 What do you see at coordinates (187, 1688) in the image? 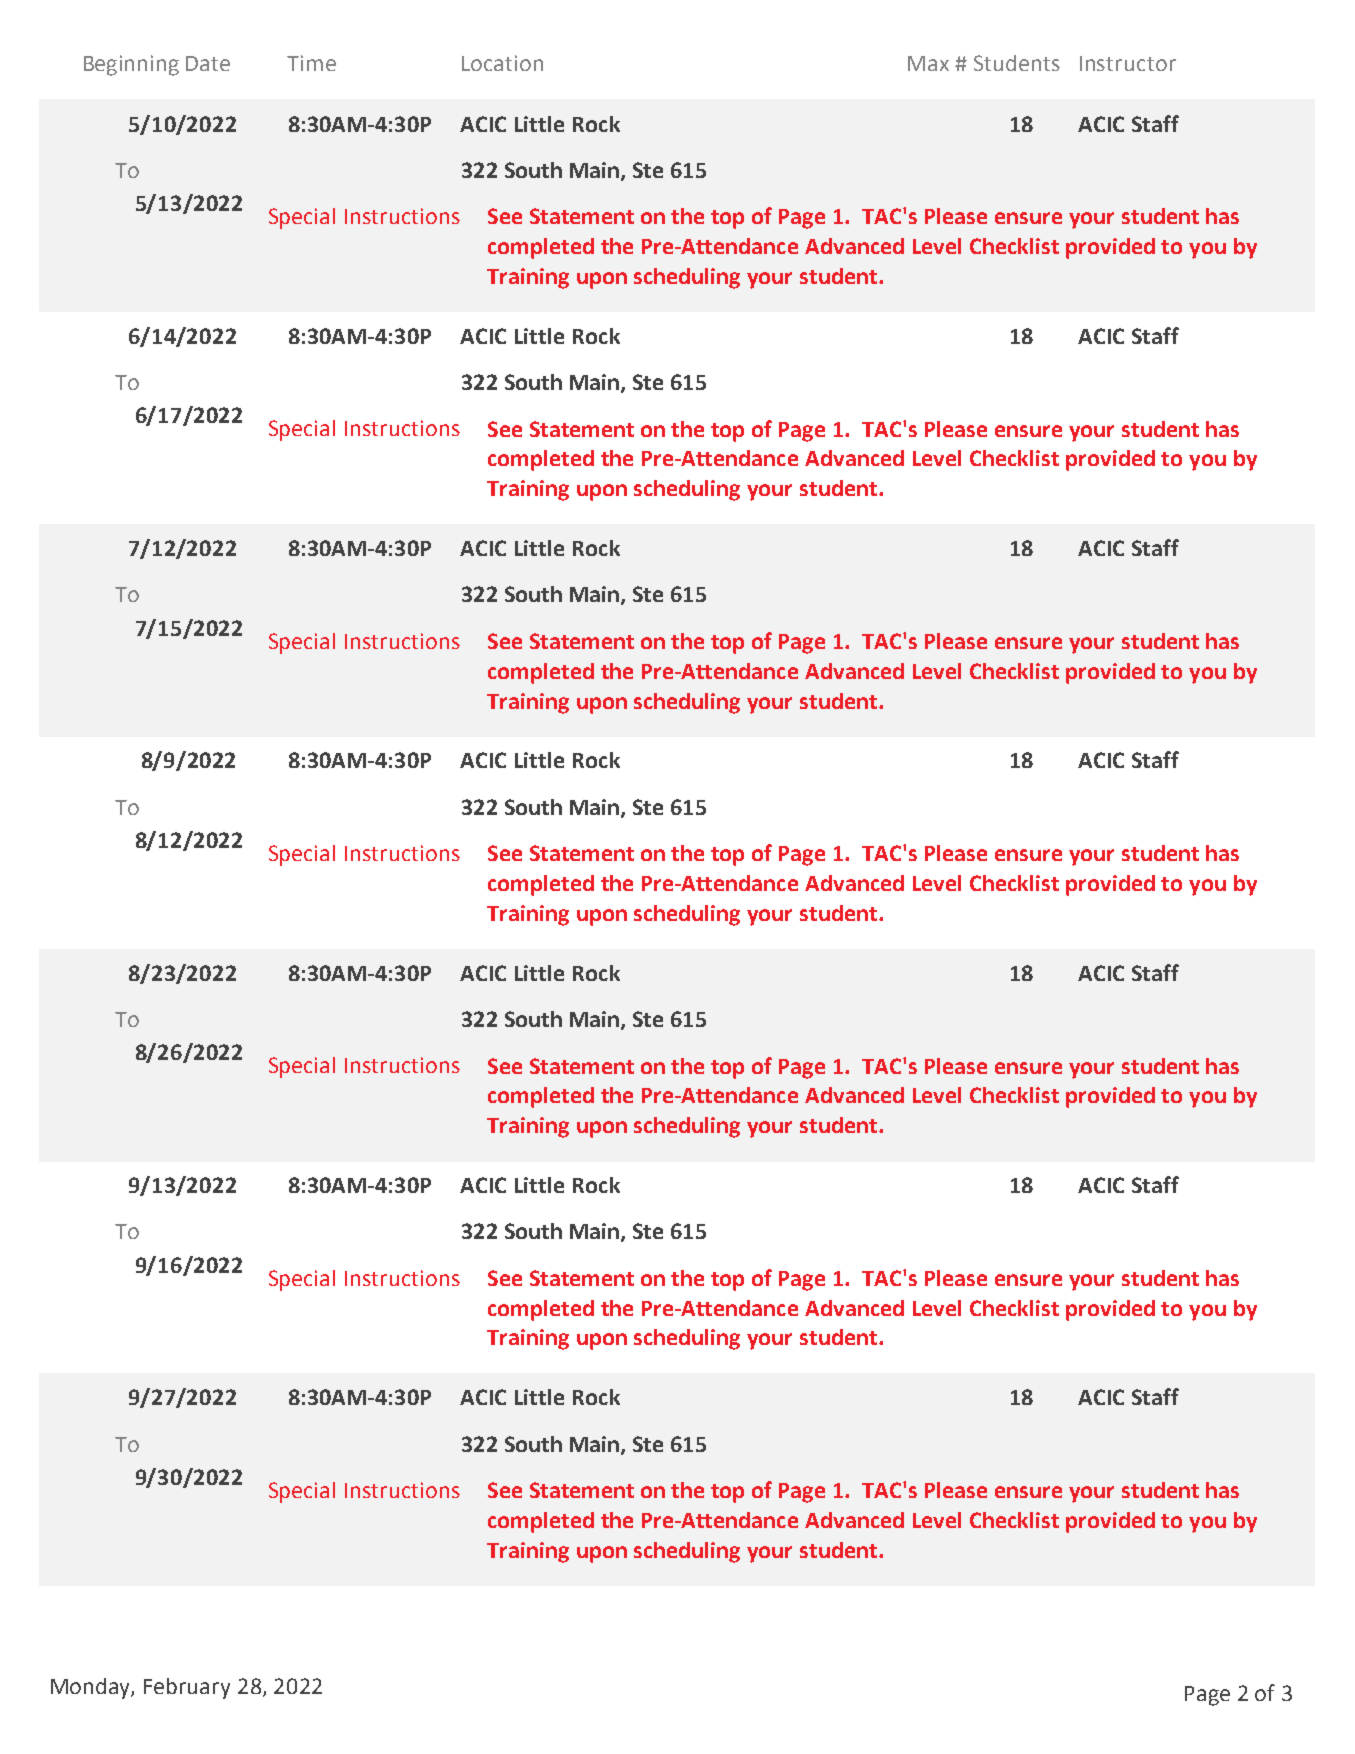
I see `February` at bounding box center [187, 1688].
